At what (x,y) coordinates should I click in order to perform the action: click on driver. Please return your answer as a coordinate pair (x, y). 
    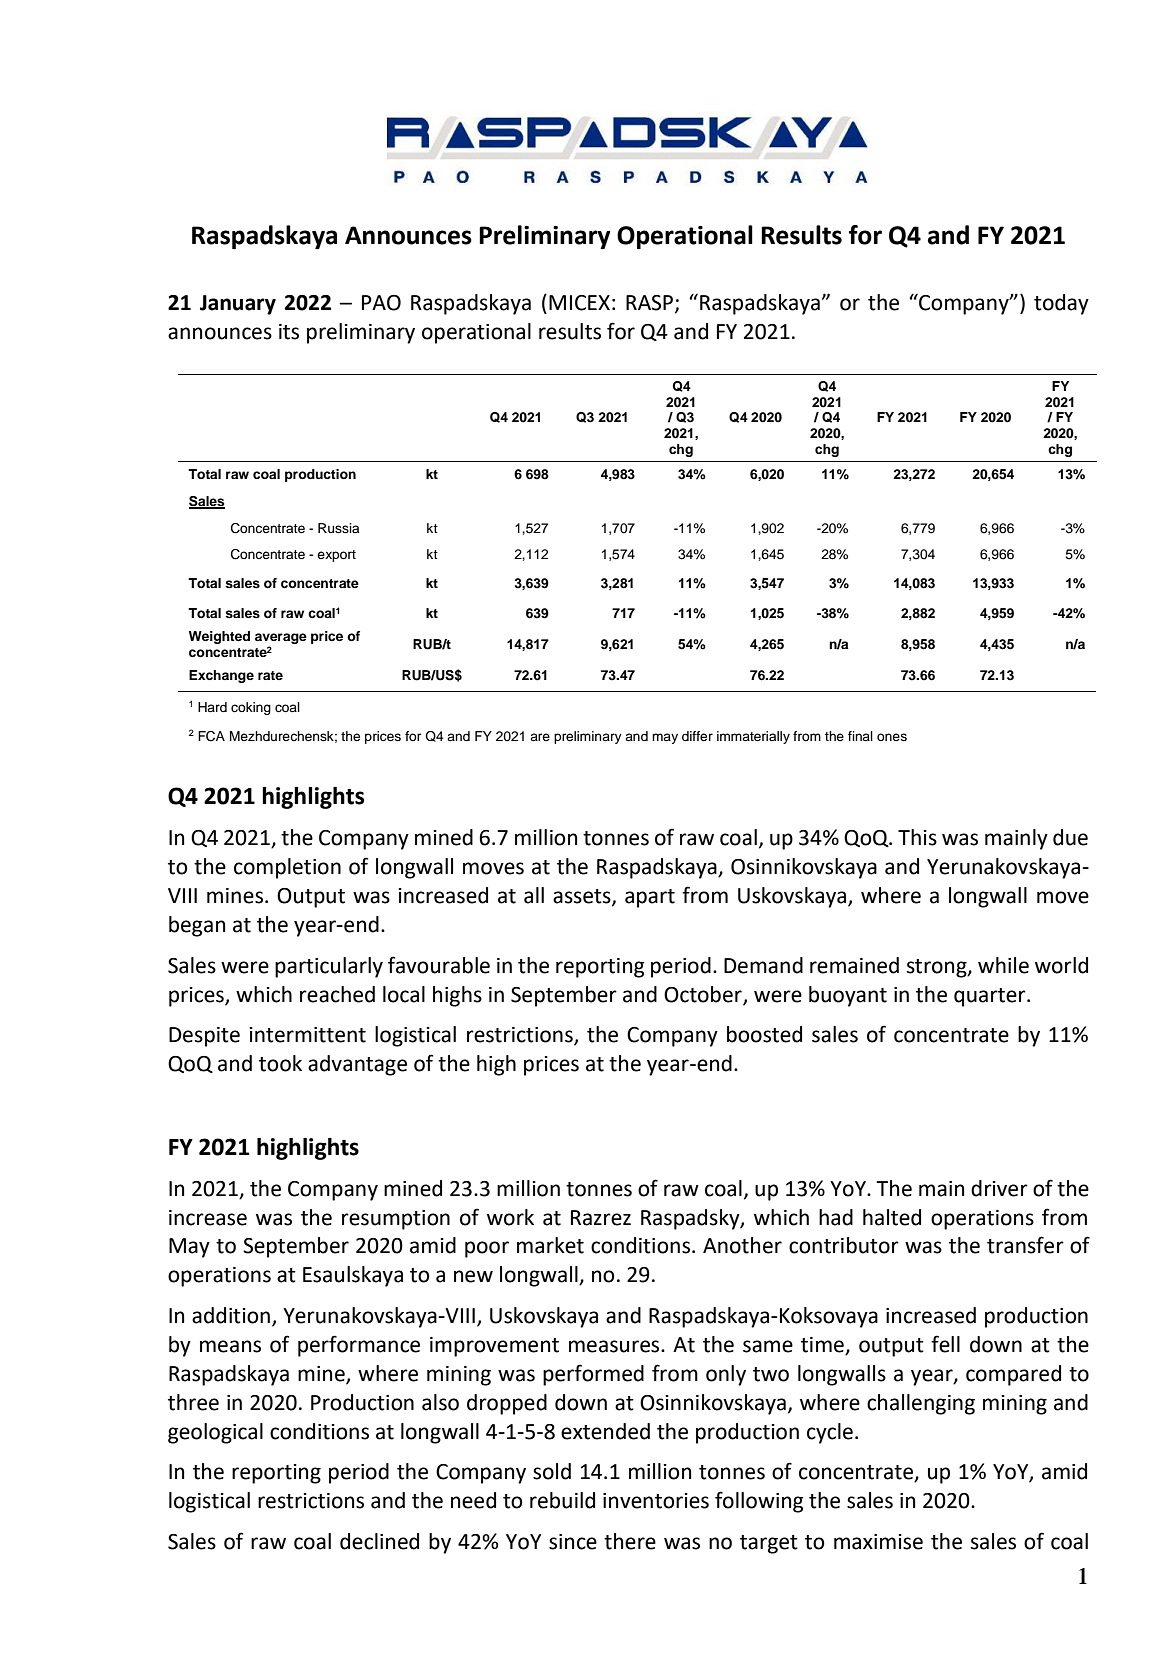
    Looking at the image, I should click on (999, 1188).
